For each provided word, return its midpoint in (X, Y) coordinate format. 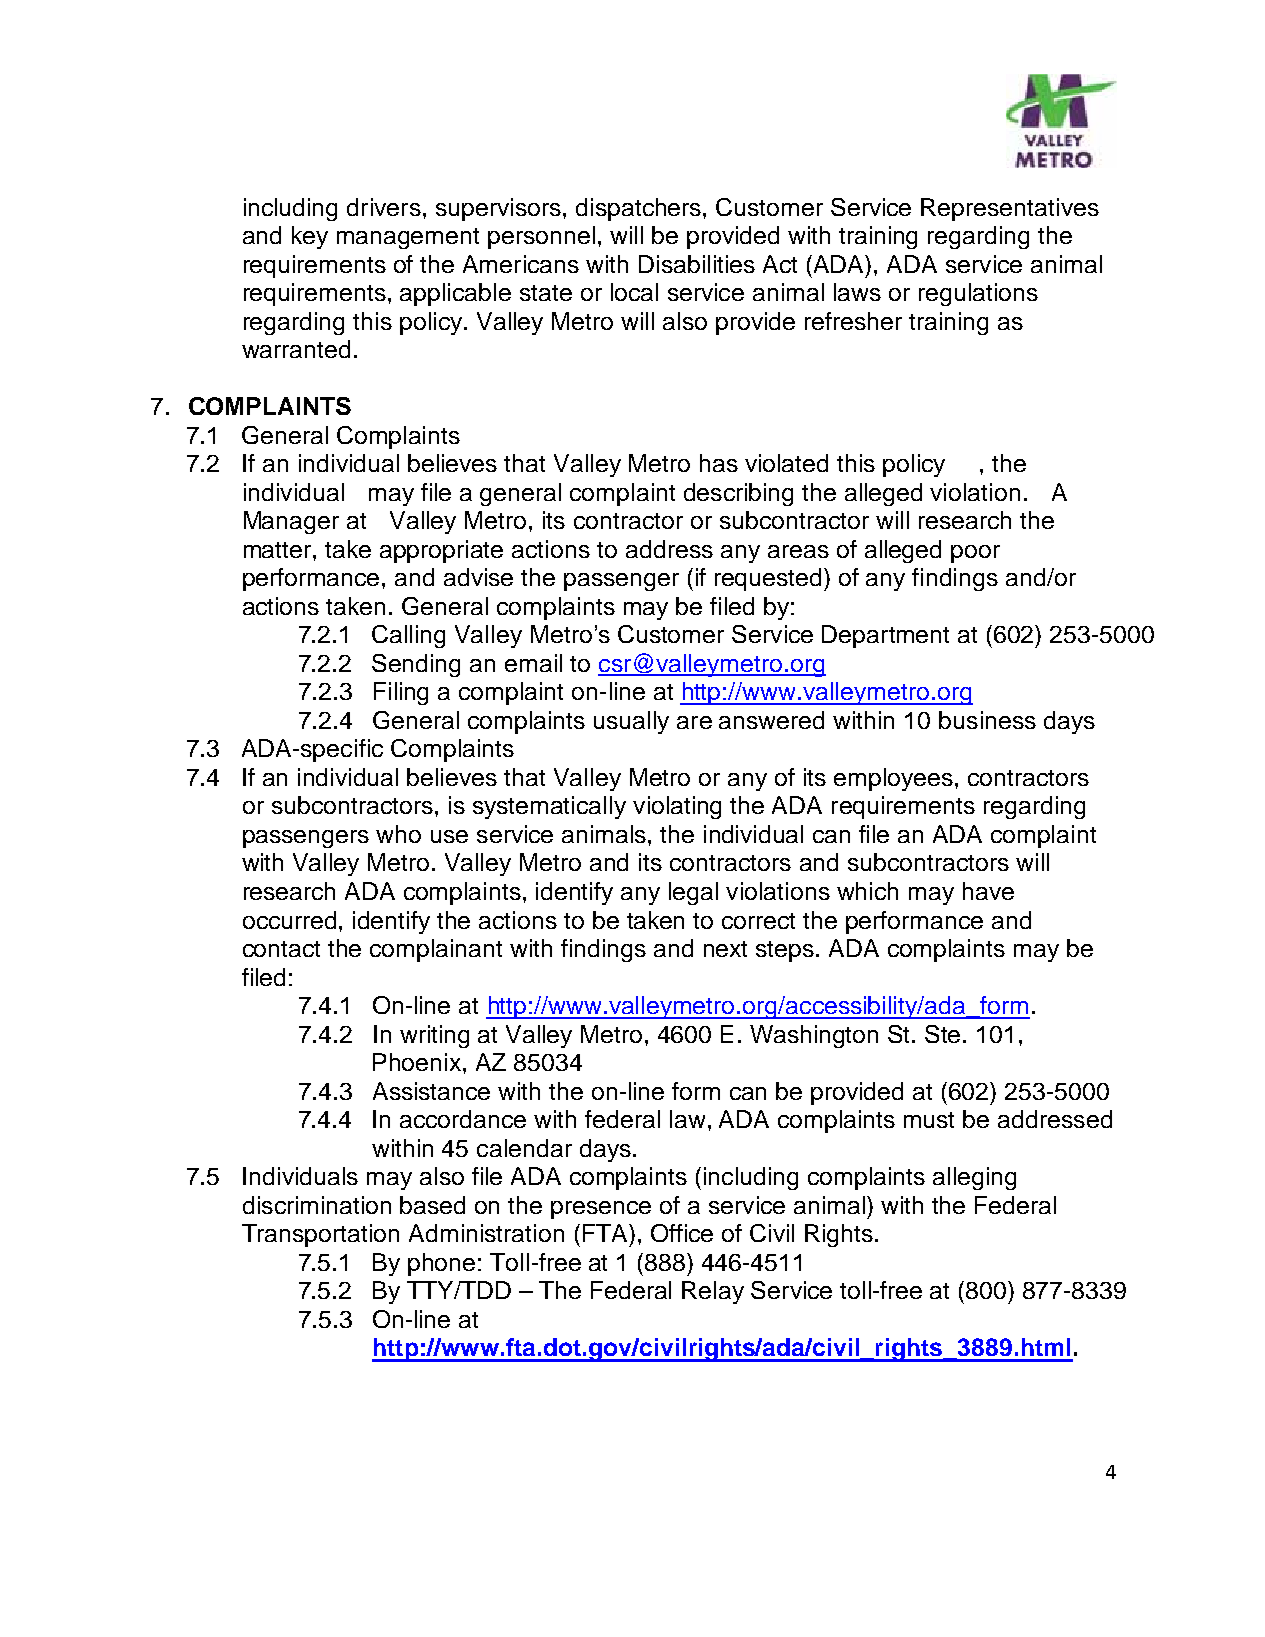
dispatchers (640, 209)
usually (631, 722)
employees (893, 779)
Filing (401, 693)
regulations (978, 294)
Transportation (320, 1235)
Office (682, 1233)
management (408, 238)
